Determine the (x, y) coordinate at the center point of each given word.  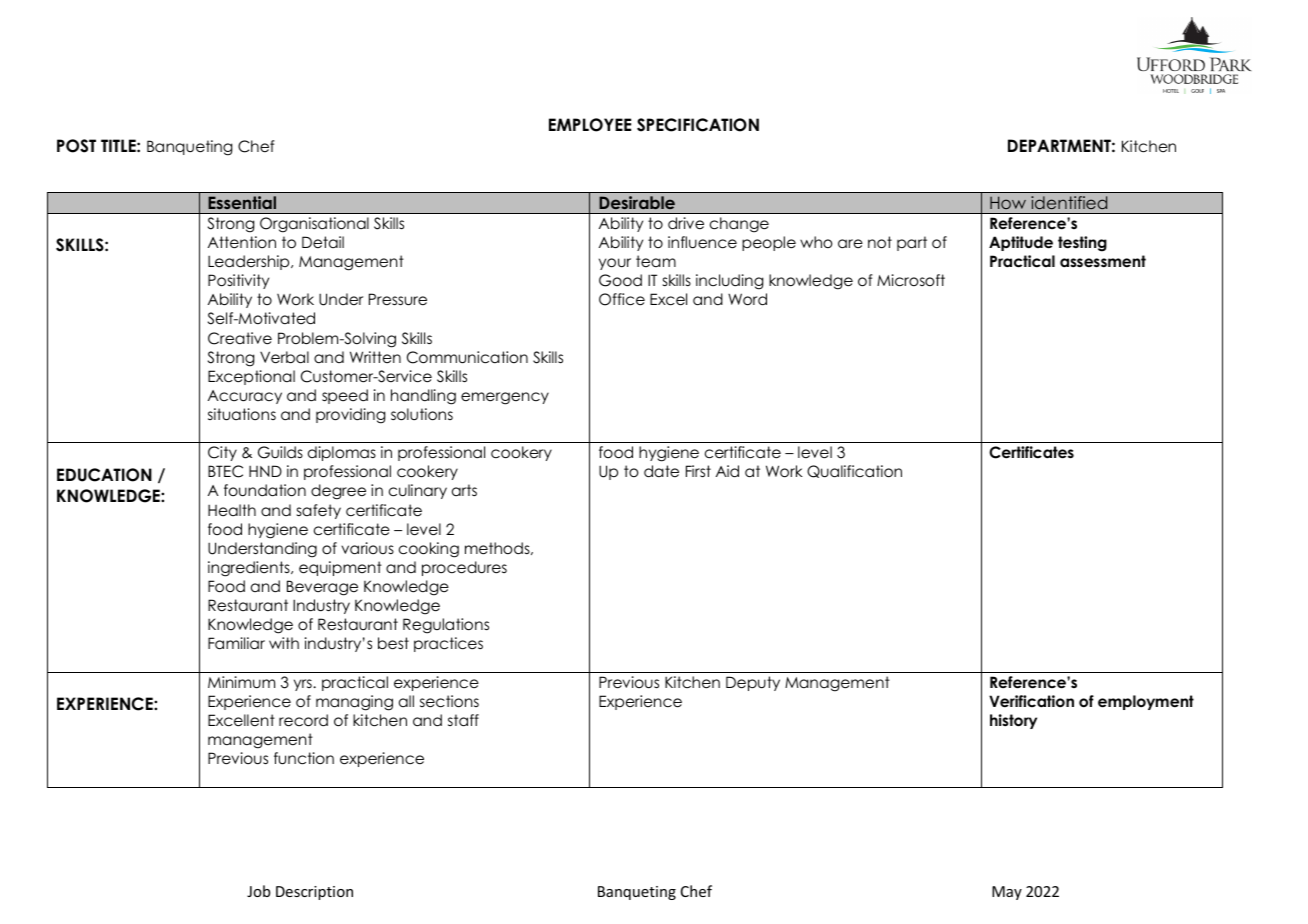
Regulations (446, 626)
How (1008, 202)
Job (258, 891)
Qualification (854, 471)
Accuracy (245, 397)
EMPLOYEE (590, 125)
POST (76, 146)
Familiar (236, 643)
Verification (1031, 701)
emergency (505, 398)
